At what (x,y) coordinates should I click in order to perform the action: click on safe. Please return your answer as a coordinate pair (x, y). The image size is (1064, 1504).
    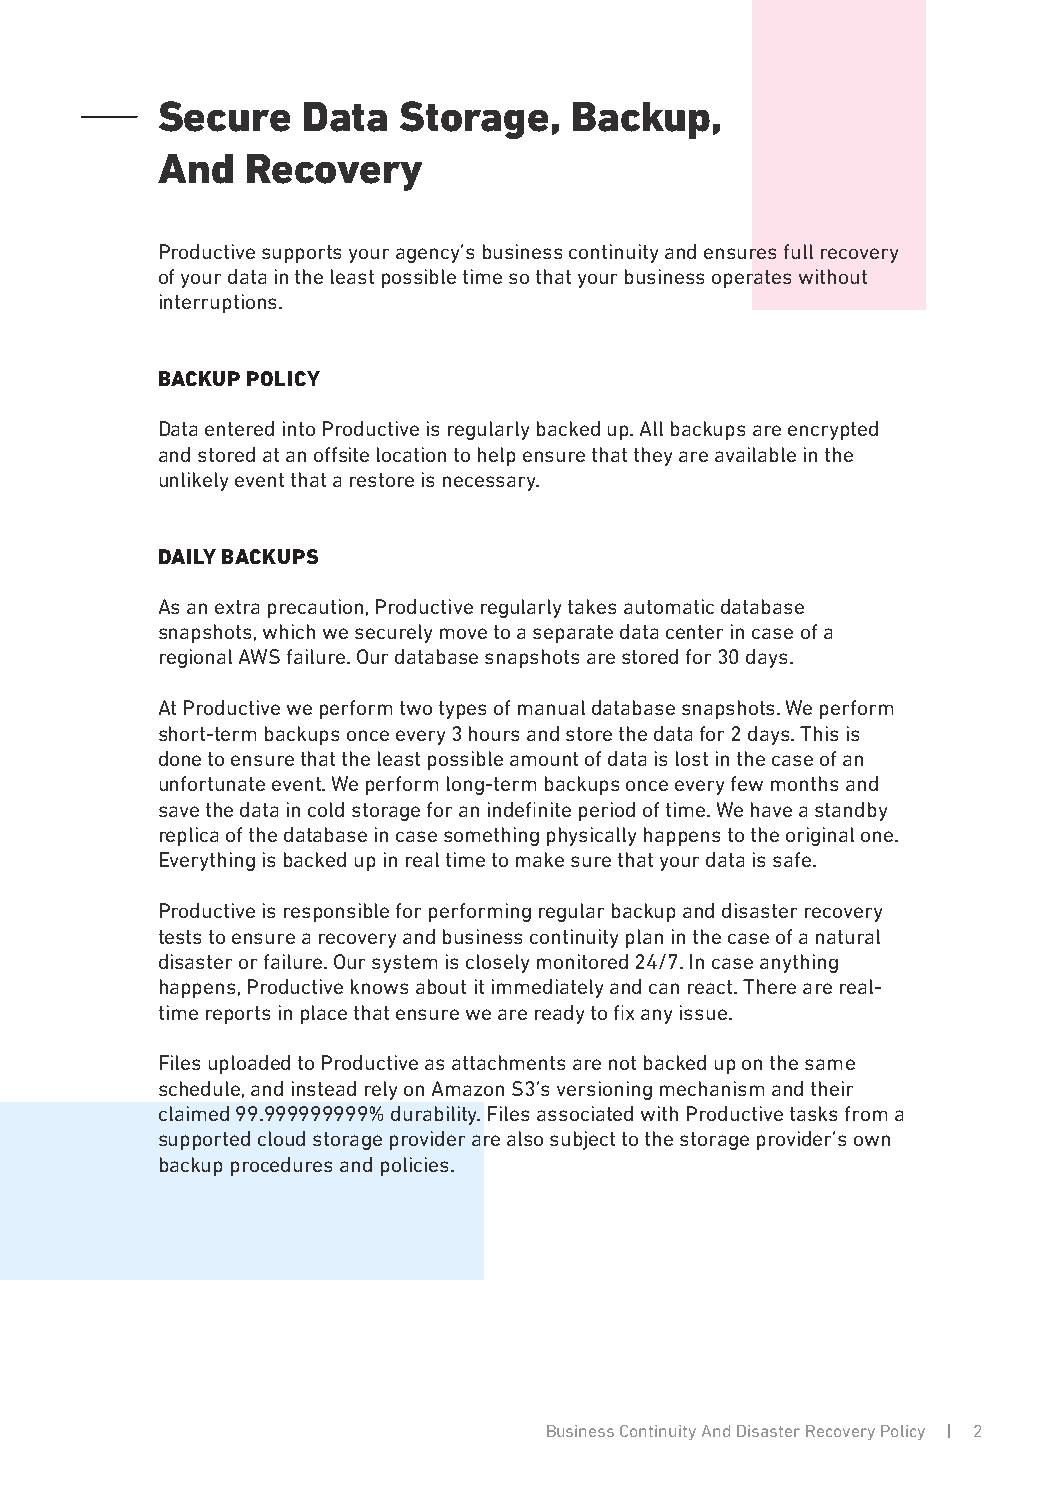
    Looking at the image, I should click on (792, 859).
